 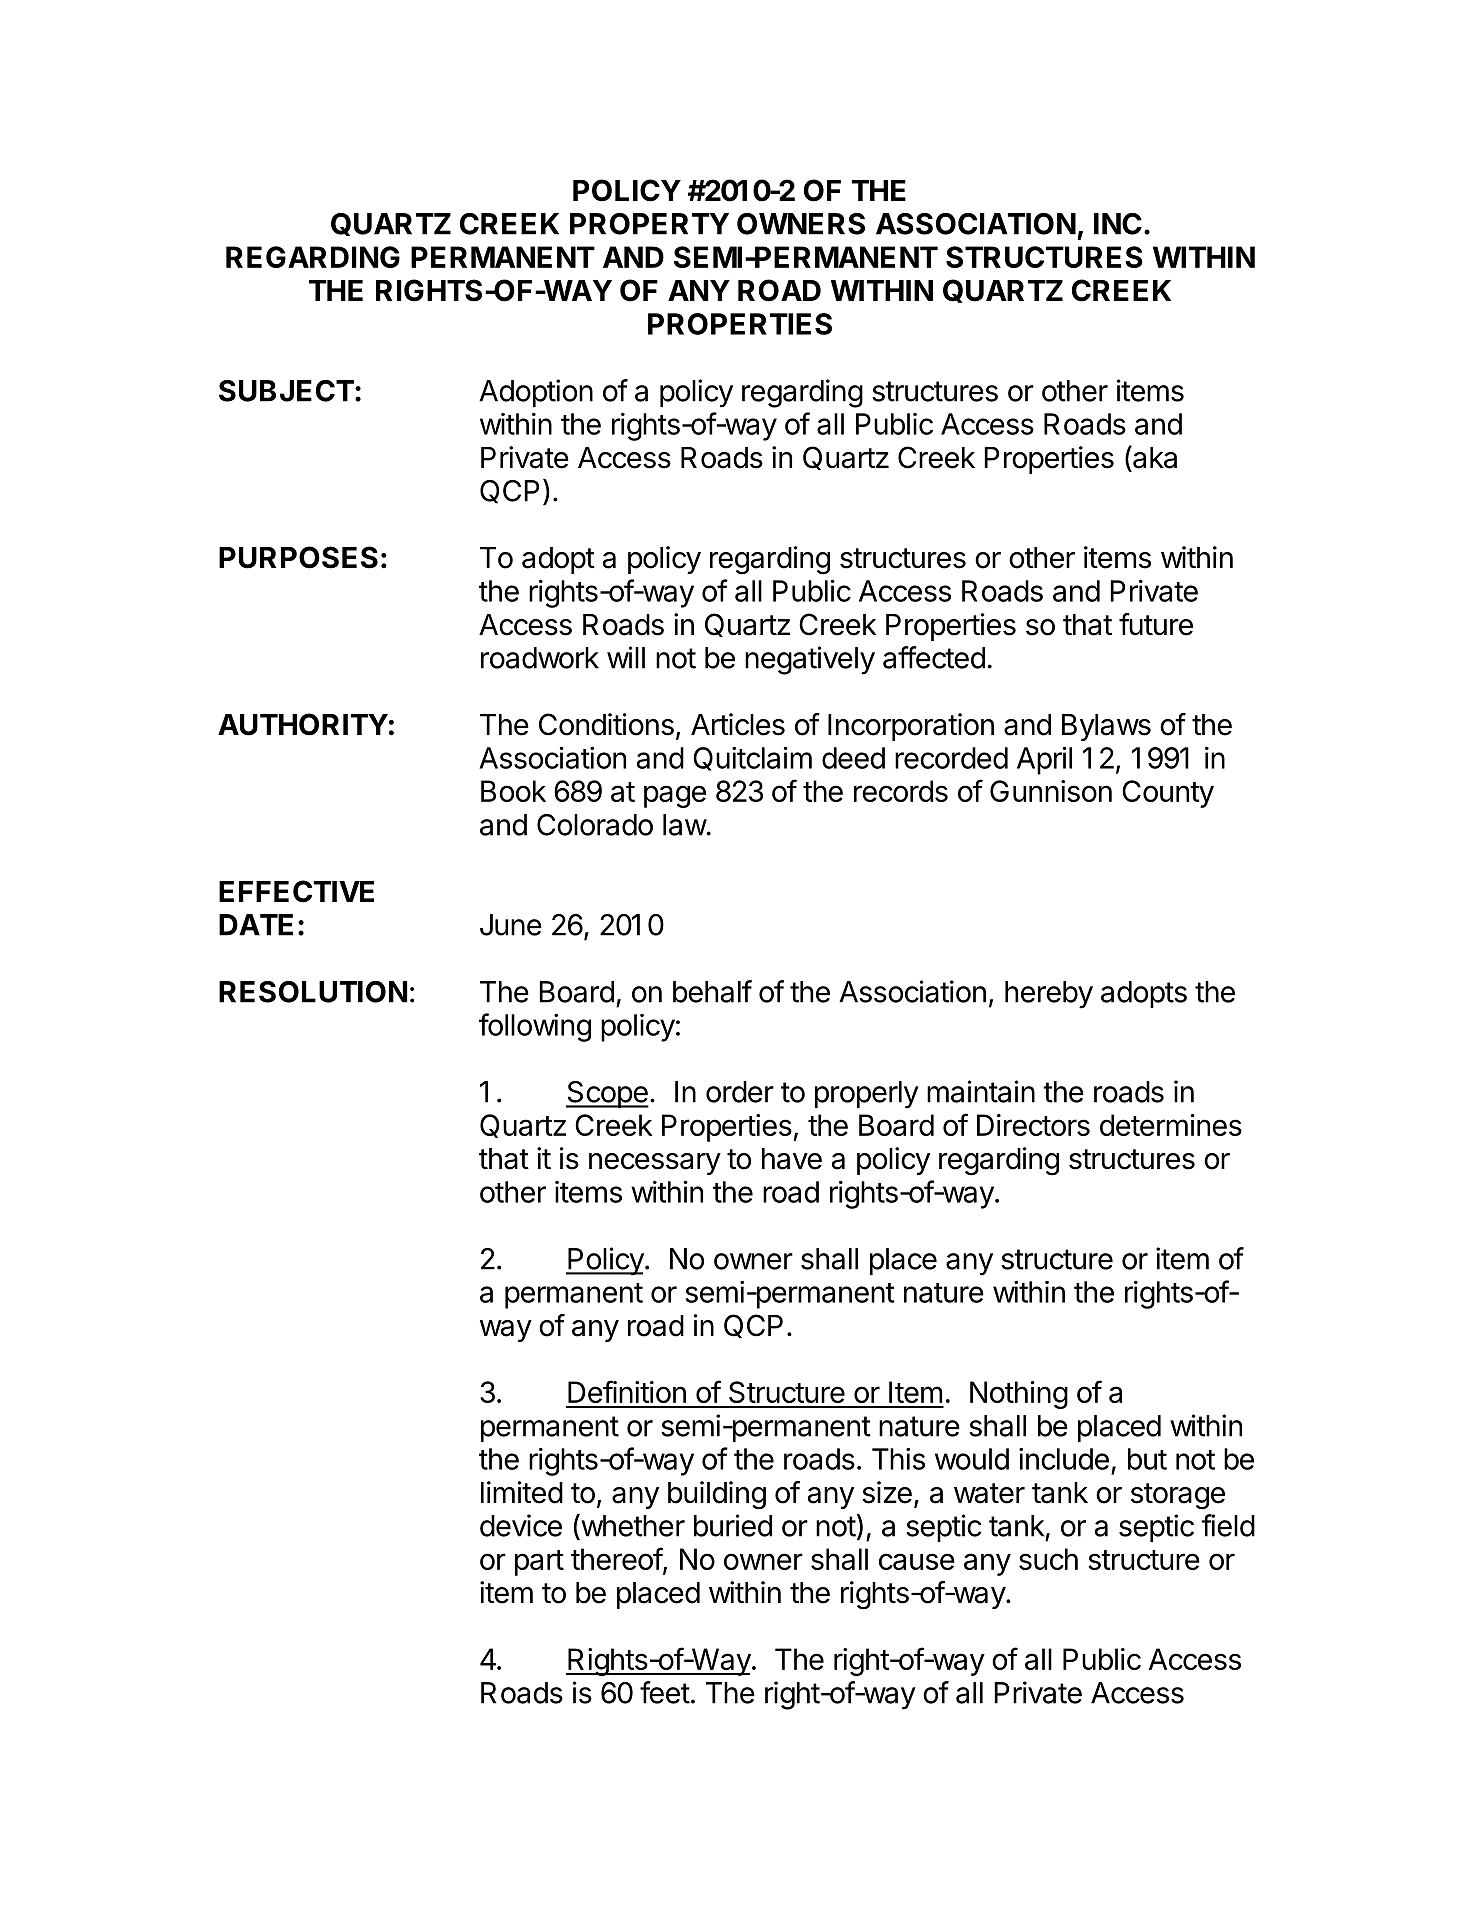 What do you see at coordinates (539, 1563) in the screenshot?
I see `part` at bounding box center [539, 1563].
